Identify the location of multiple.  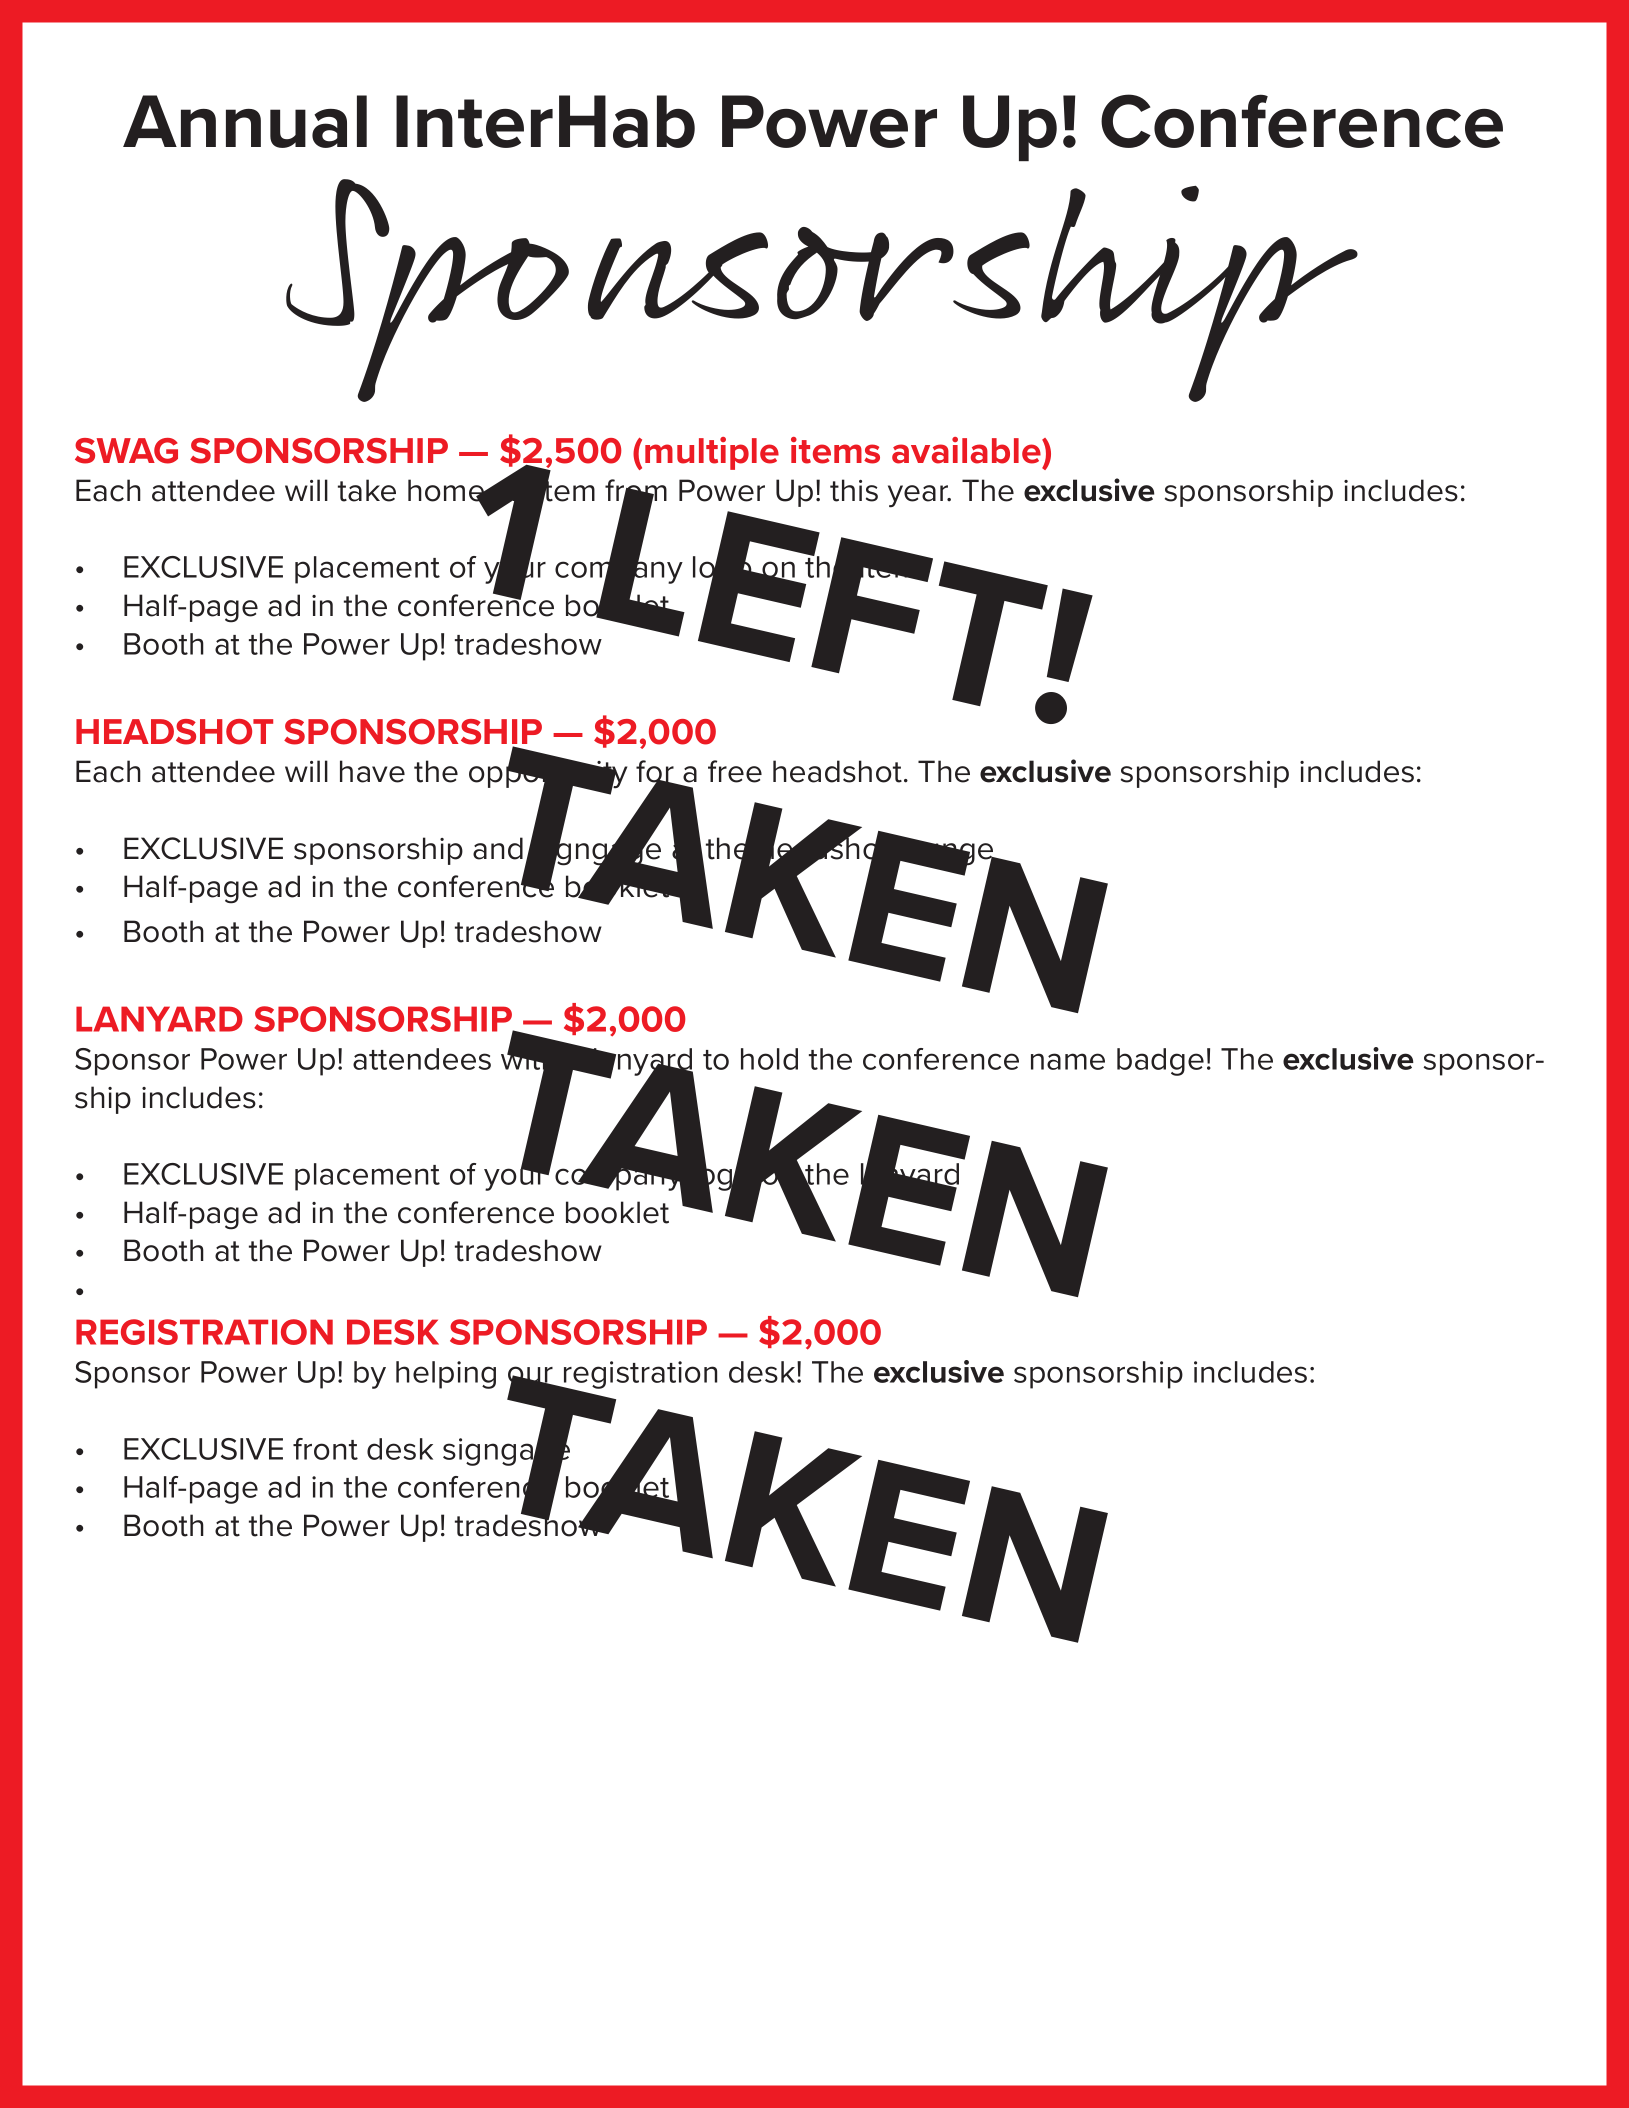
(712, 453).
